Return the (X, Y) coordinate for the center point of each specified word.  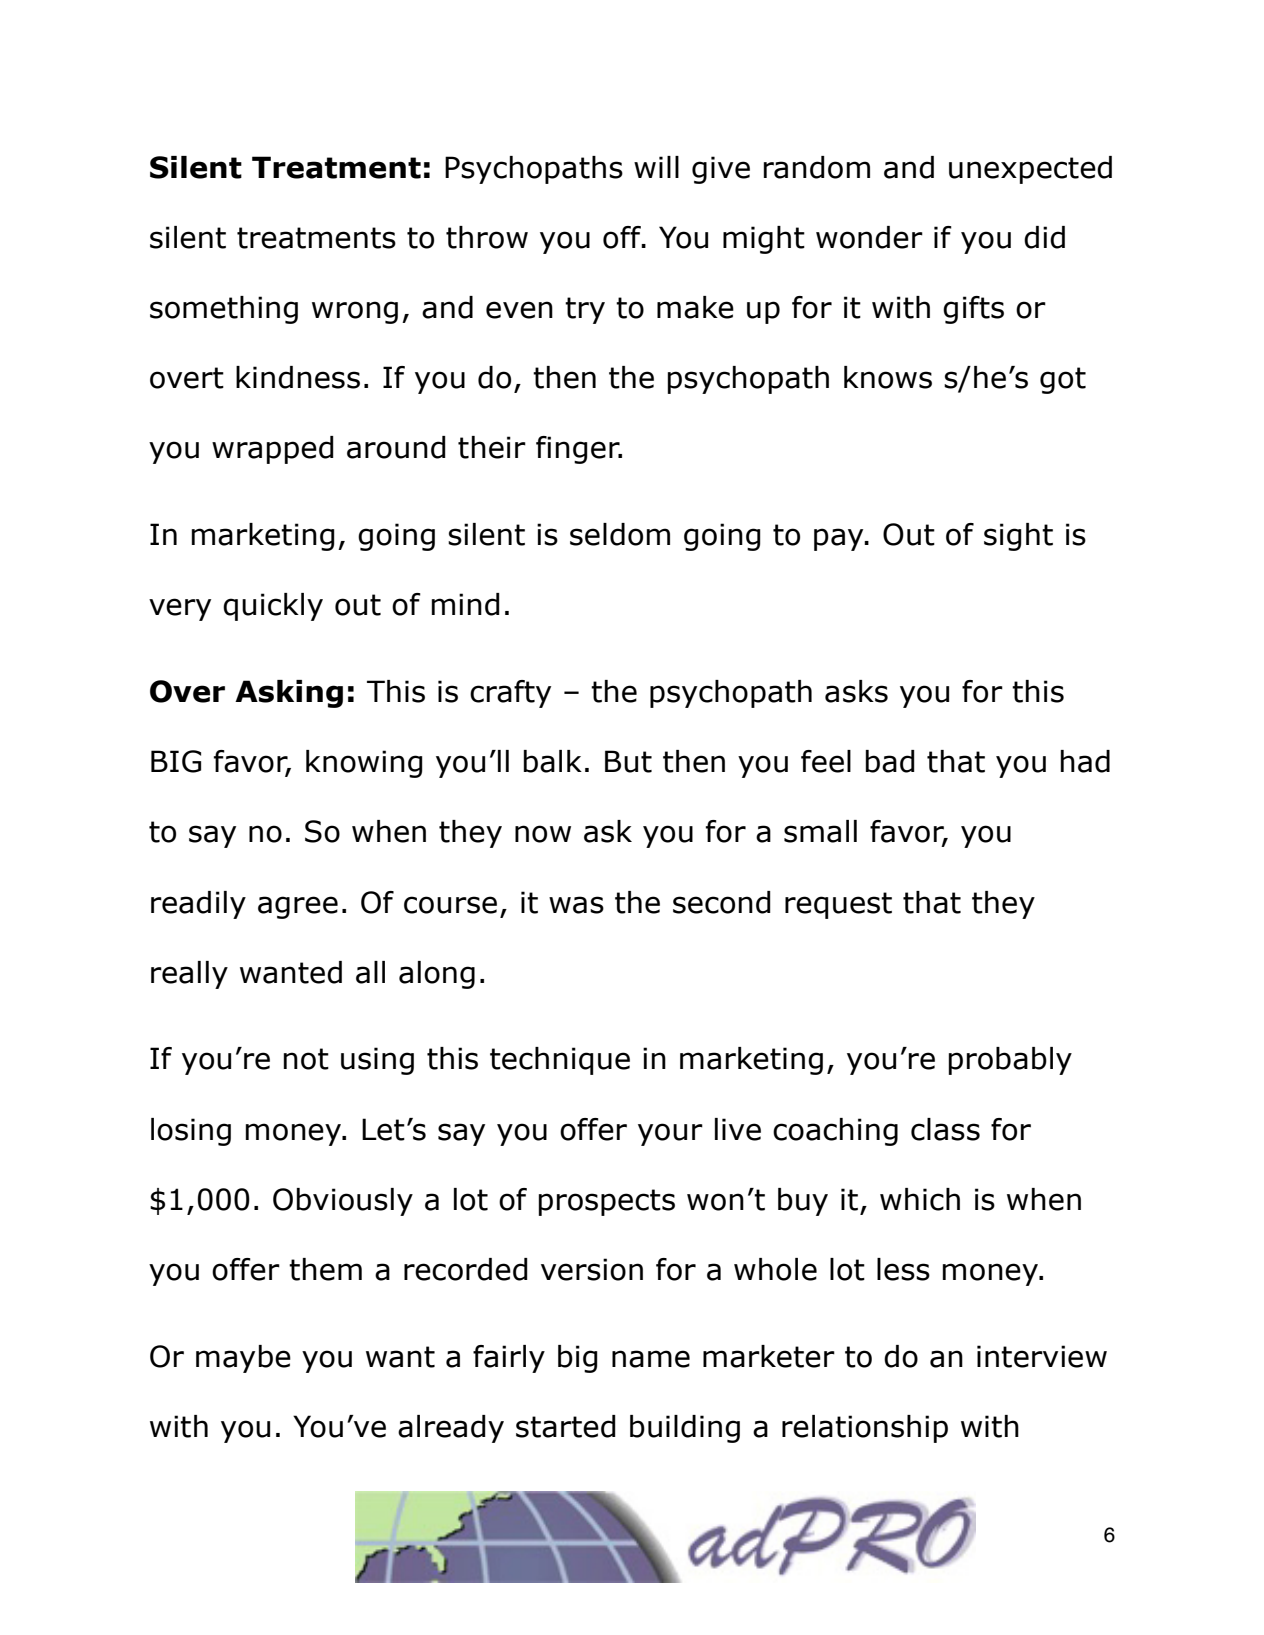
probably (1010, 1061)
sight (1018, 537)
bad (890, 761)
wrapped (273, 450)
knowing (364, 764)
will (656, 167)
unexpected (1030, 170)
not (306, 1059)
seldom (620, 534)
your (670, 1134)
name (651, 1359)
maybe (243, 1359)
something (224, 310)
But (628, 761)
